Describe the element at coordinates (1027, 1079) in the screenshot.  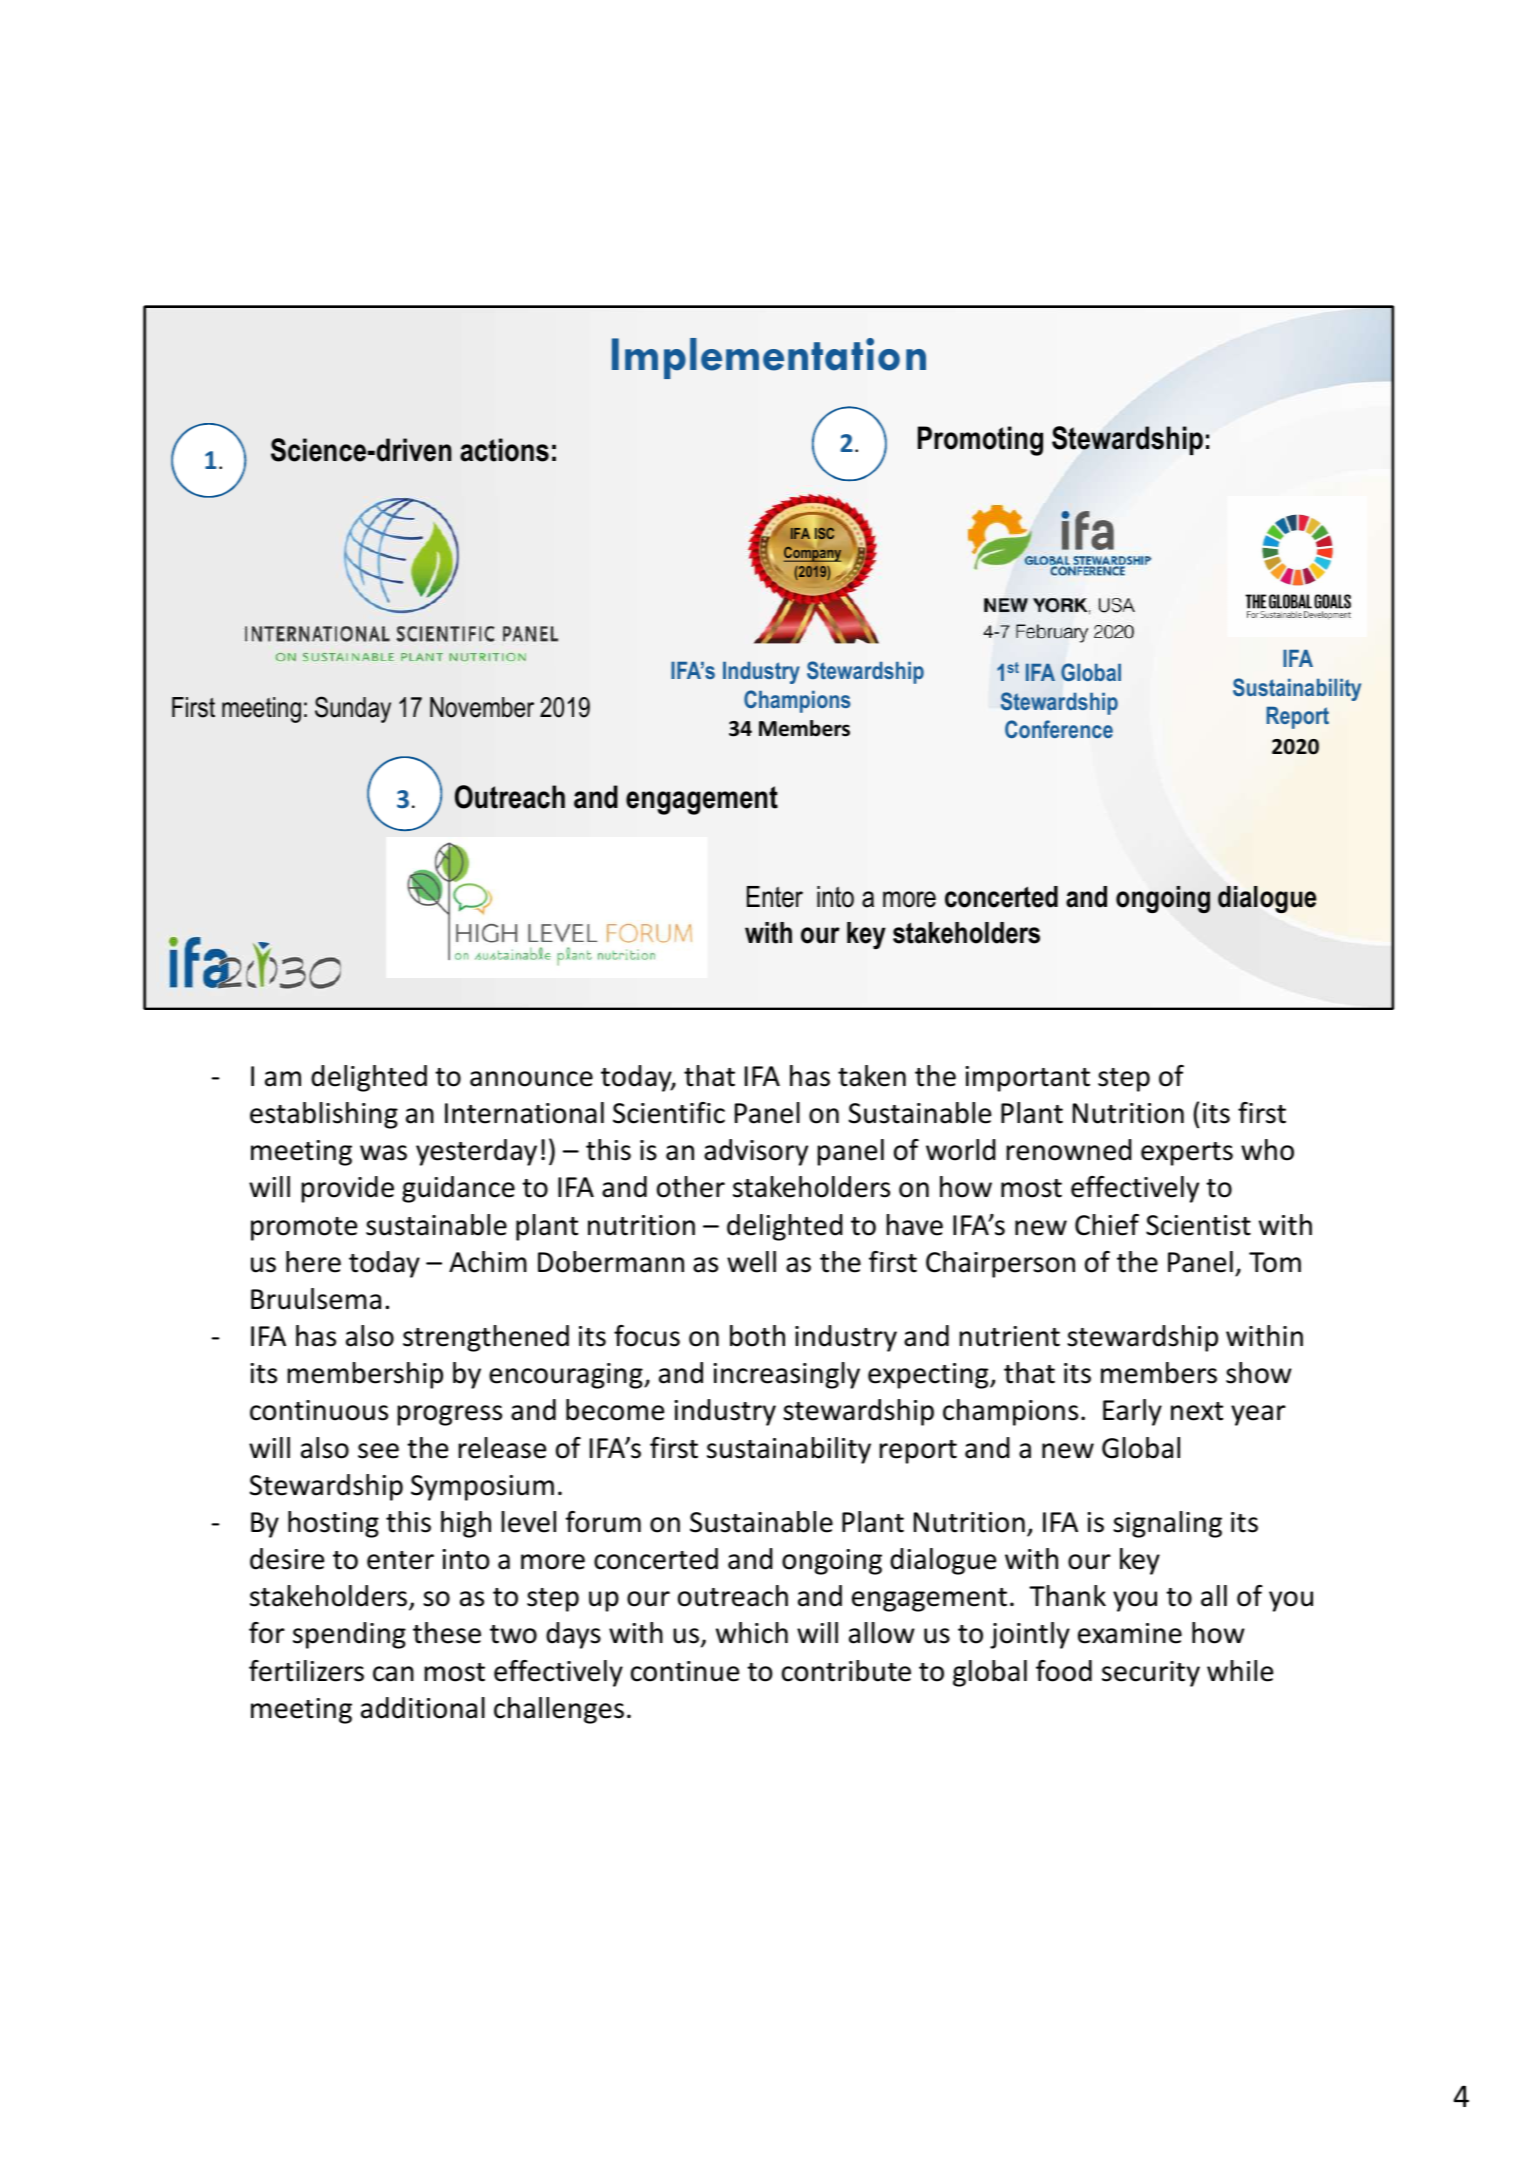
I see `important` at that location.
